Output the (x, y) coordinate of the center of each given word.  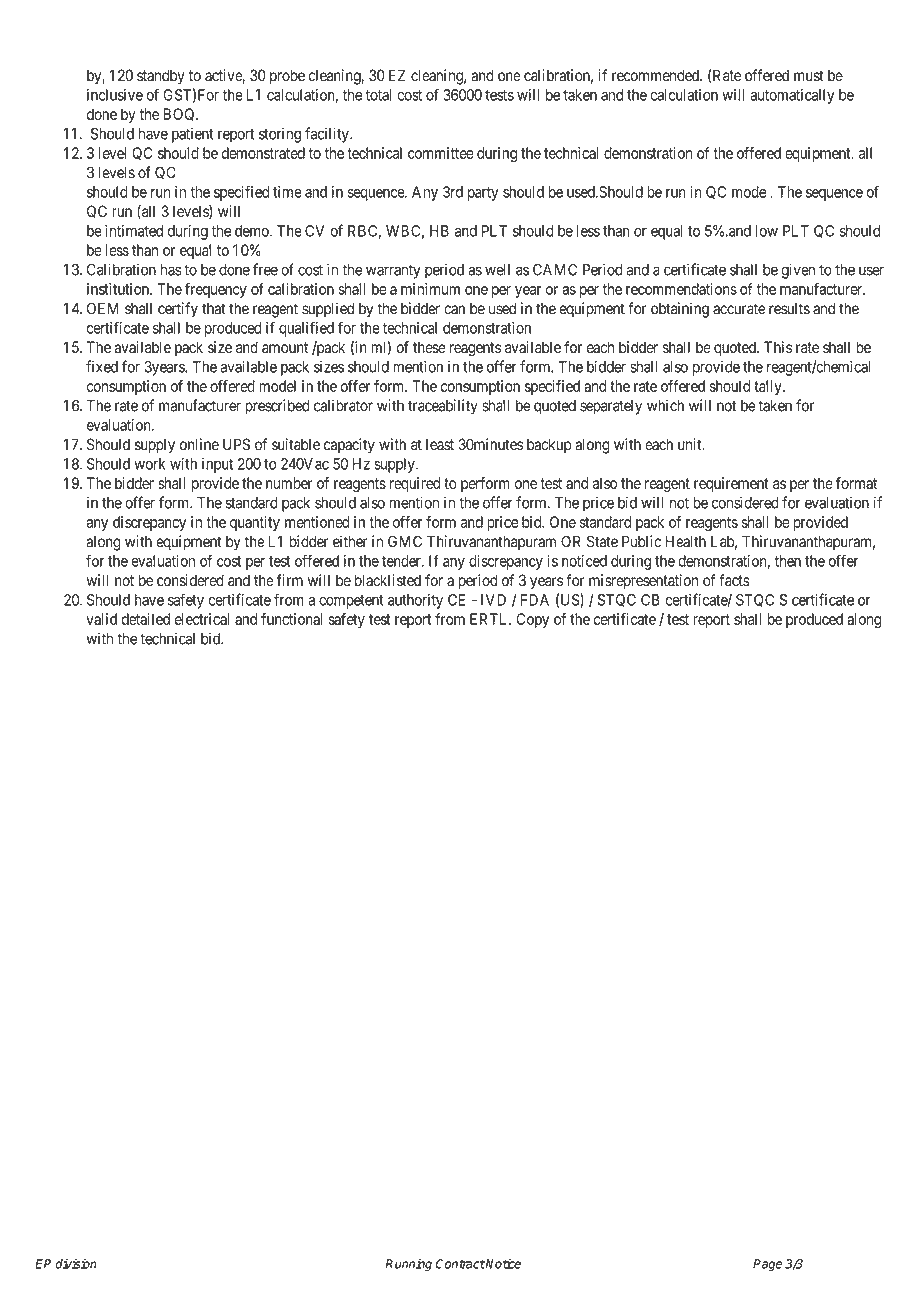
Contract (460, 1264)
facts (734, 580)
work (149, 464)
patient (192, 135)
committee (441, 153)
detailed (145, 619)
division (76, 1264)
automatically (792, 96)
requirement (731, 484)
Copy (532, 620)
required (415, 484)
